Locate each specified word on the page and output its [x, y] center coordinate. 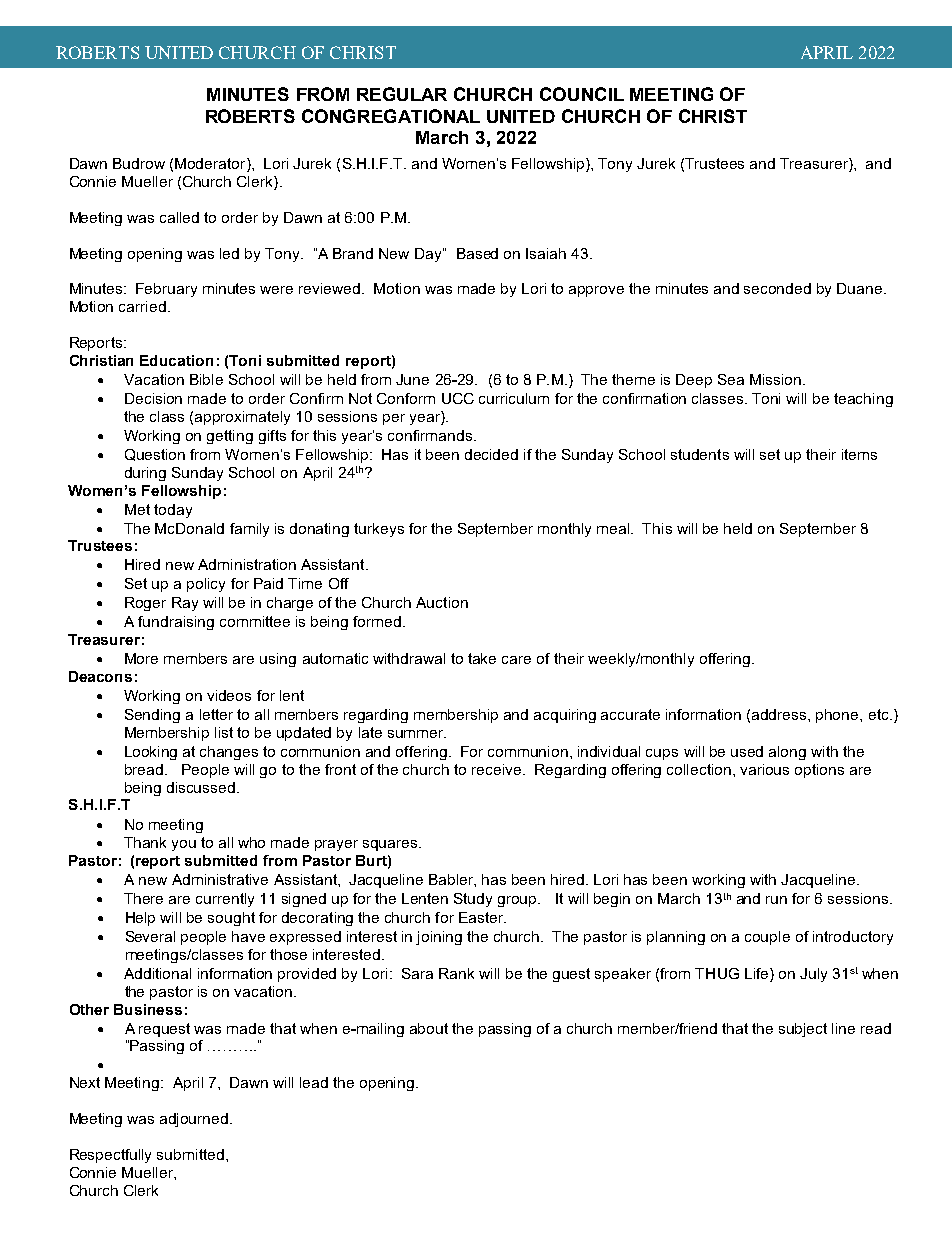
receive [498, 769]
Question [155, 455]
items [859, 454]
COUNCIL [582, 94]
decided [491, 454]
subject [803, 1030]
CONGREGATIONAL [391, 116]
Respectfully [110, 1156]
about [429, 1028]
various [764, 769]
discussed [201, 787]
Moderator [211, 165]
